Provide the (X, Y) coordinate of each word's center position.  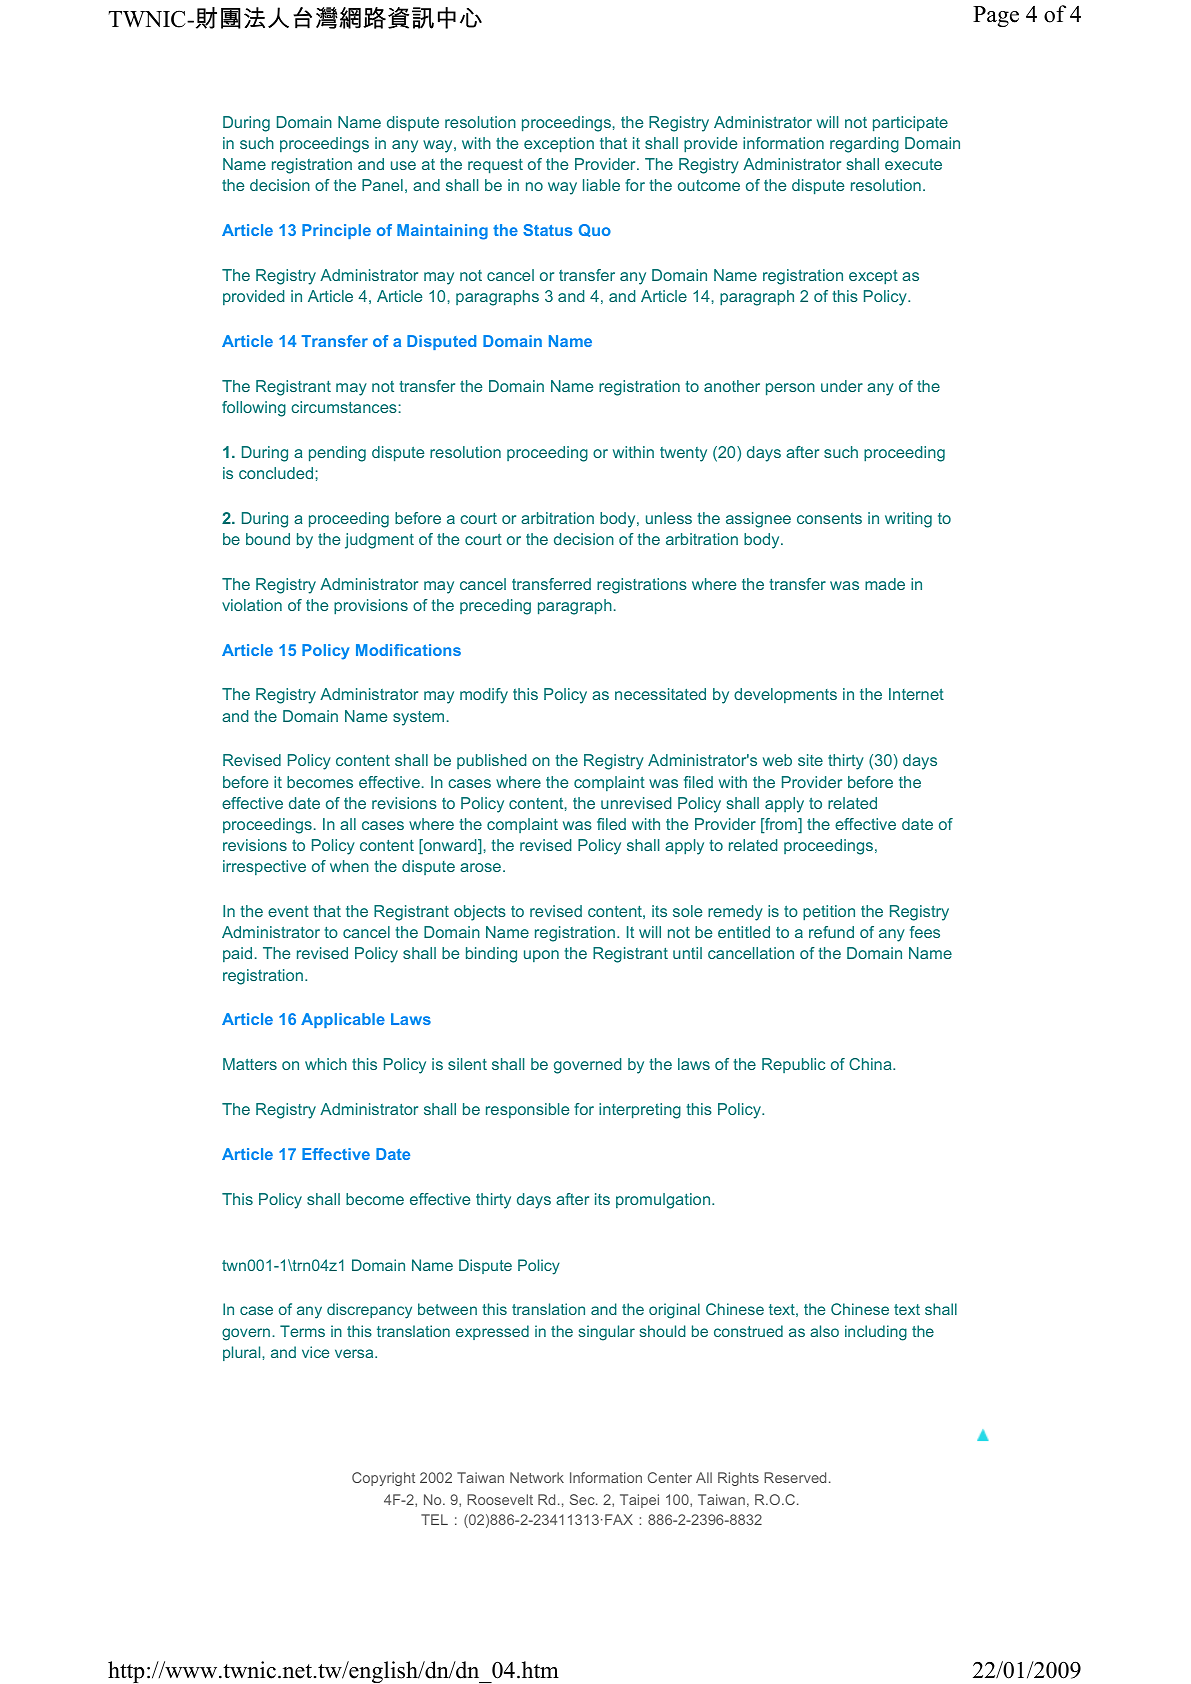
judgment (379, 541)
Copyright (383, 1479)
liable (601, 185)
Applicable (343, 1020)
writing (908, 520)
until (687, 953)
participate (910, 124)
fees (925, 932)
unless (669, 518)
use (403, 165)
